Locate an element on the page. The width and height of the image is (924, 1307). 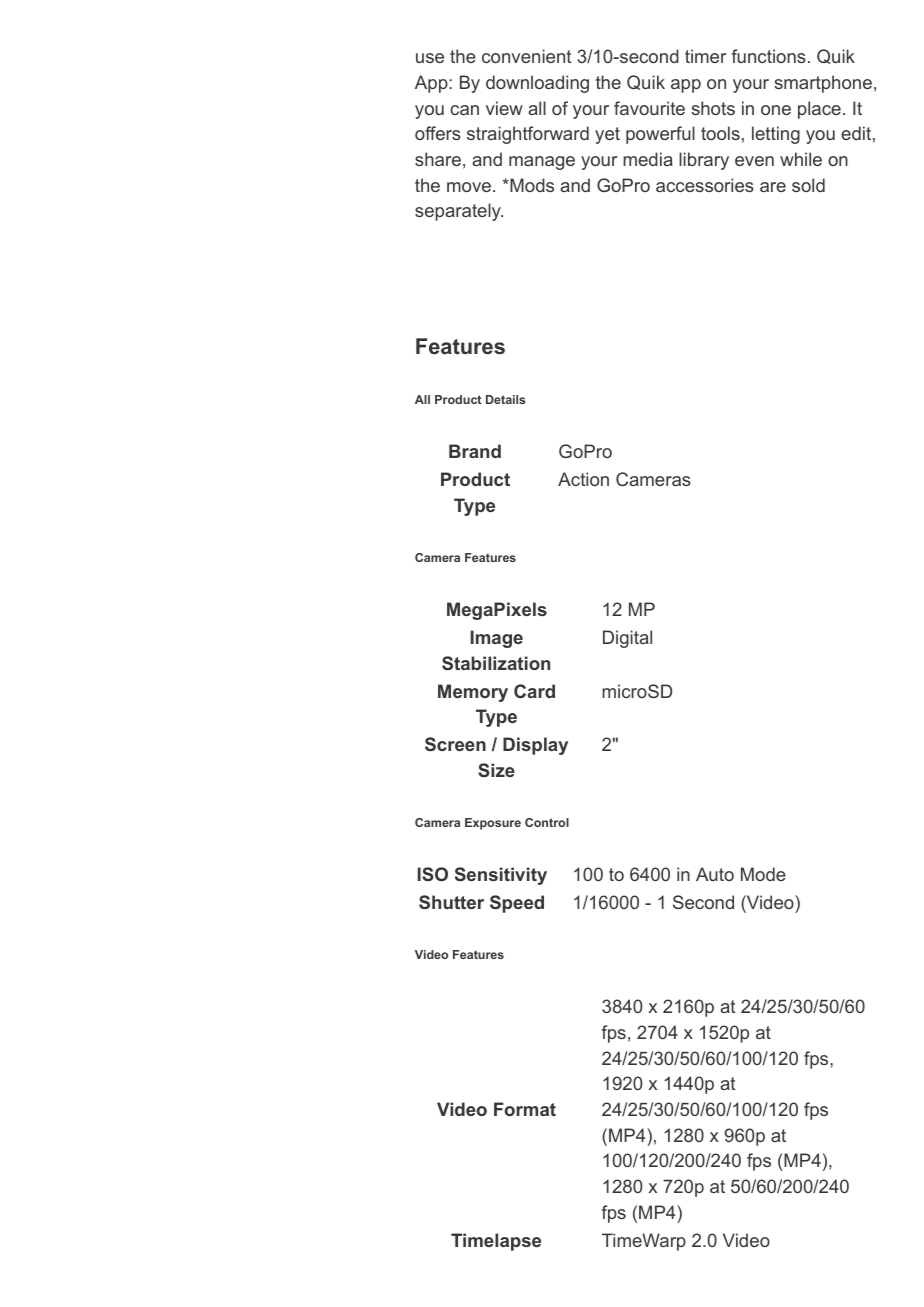
Auto is located at coordinates (715, 874).
